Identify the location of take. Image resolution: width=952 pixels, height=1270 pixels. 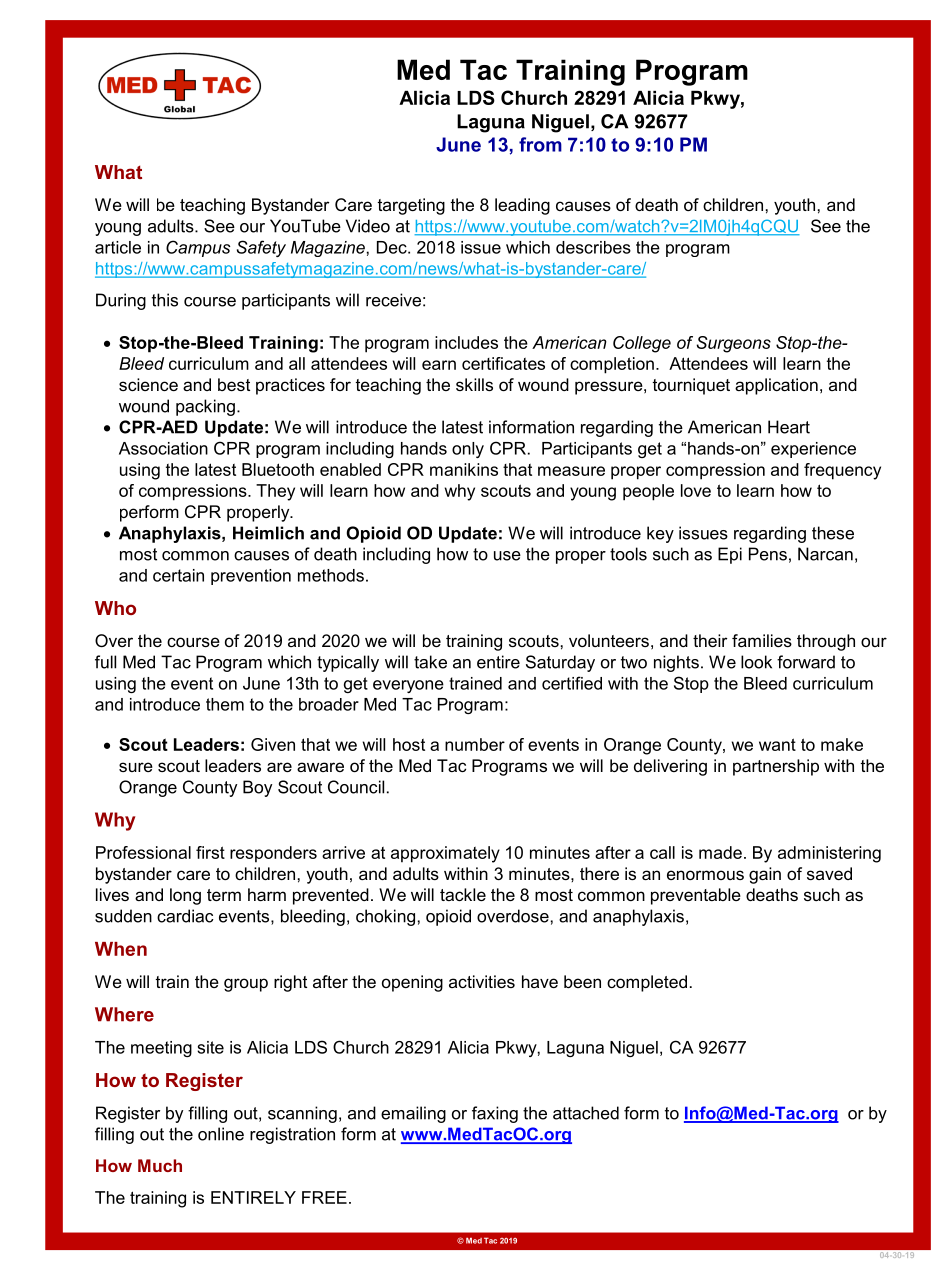
(430, 662).
